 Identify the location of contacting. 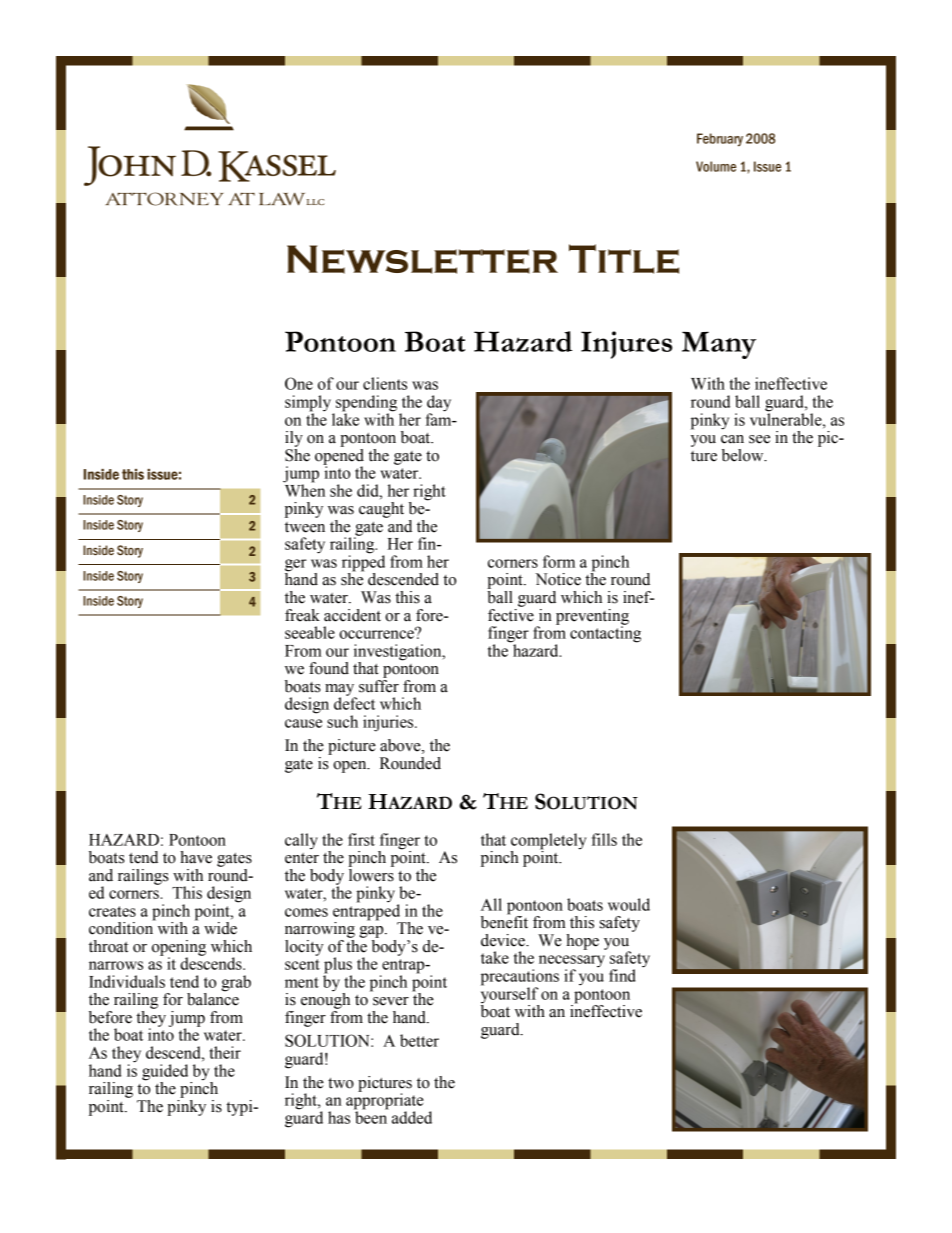
(605, 633).
